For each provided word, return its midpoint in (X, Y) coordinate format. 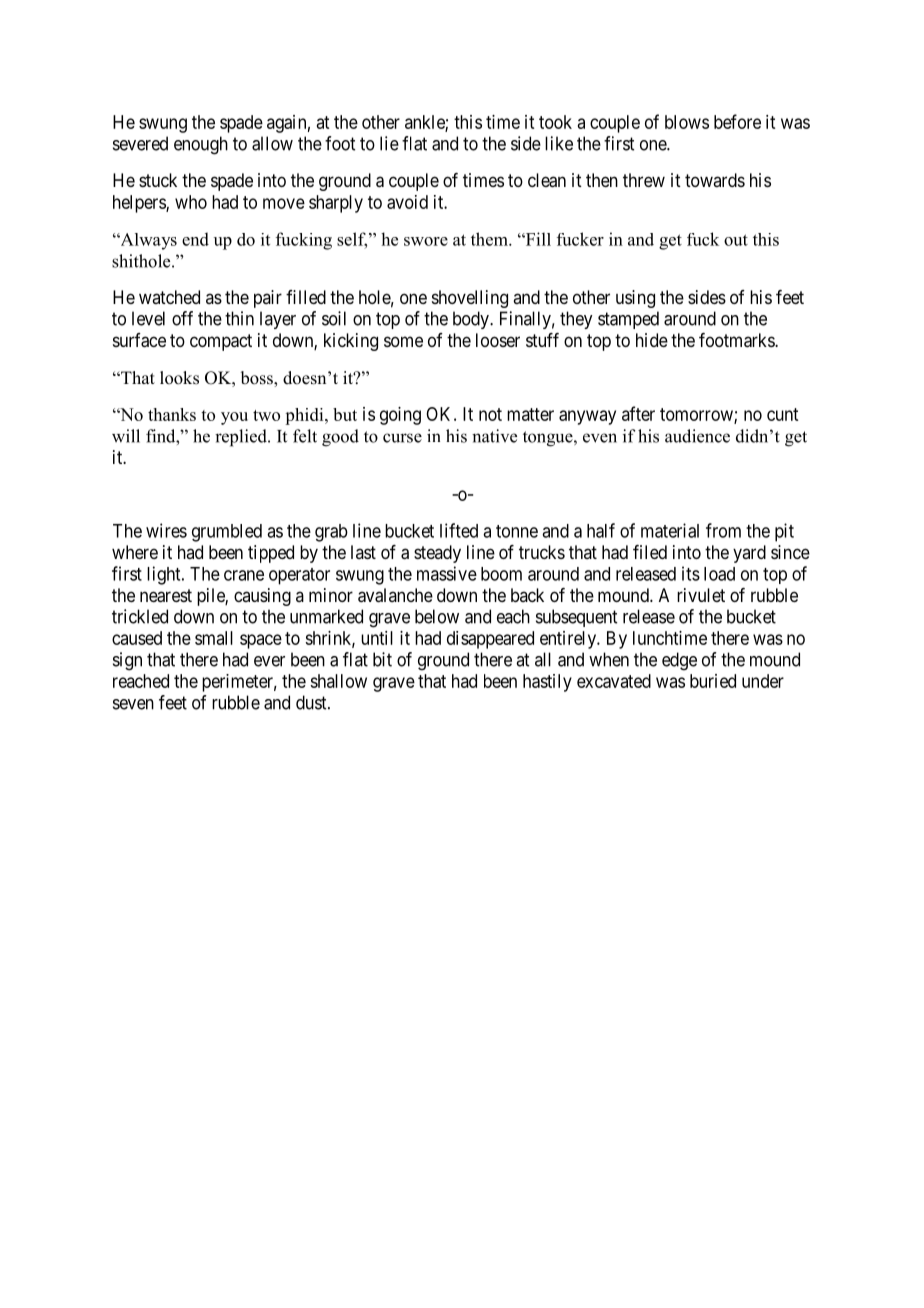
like (559, 143)
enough (201, 145)
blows (687, 122)
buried (713, 681)
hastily (547, 683)
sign (127, 661)
